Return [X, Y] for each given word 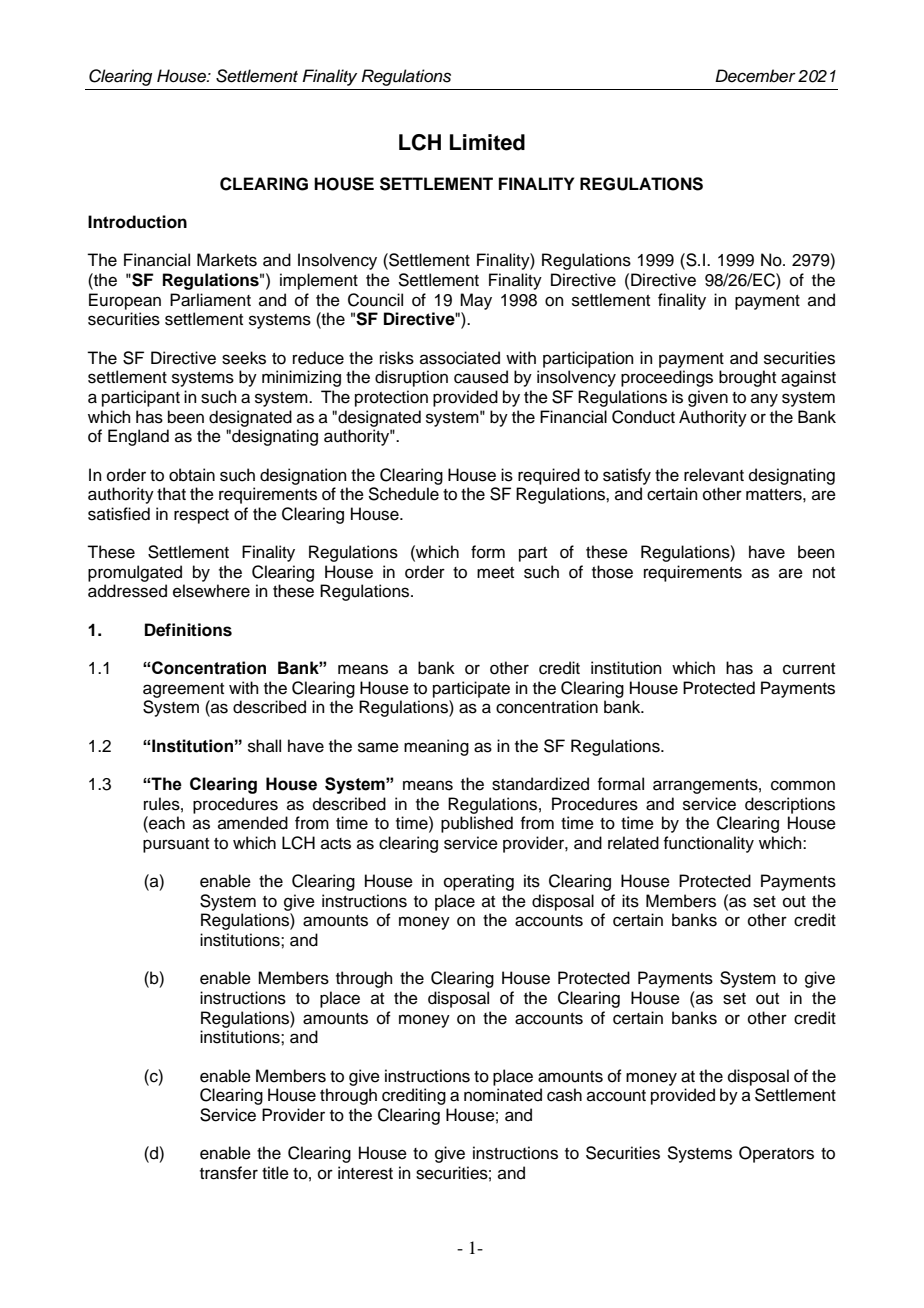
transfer [229, 1173]
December [755, 76]
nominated [503, 1095]
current [809, 669]
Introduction [137, 222]
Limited [487, 142]
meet [495, 573]
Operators [776, 1154]
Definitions [188, 630]
